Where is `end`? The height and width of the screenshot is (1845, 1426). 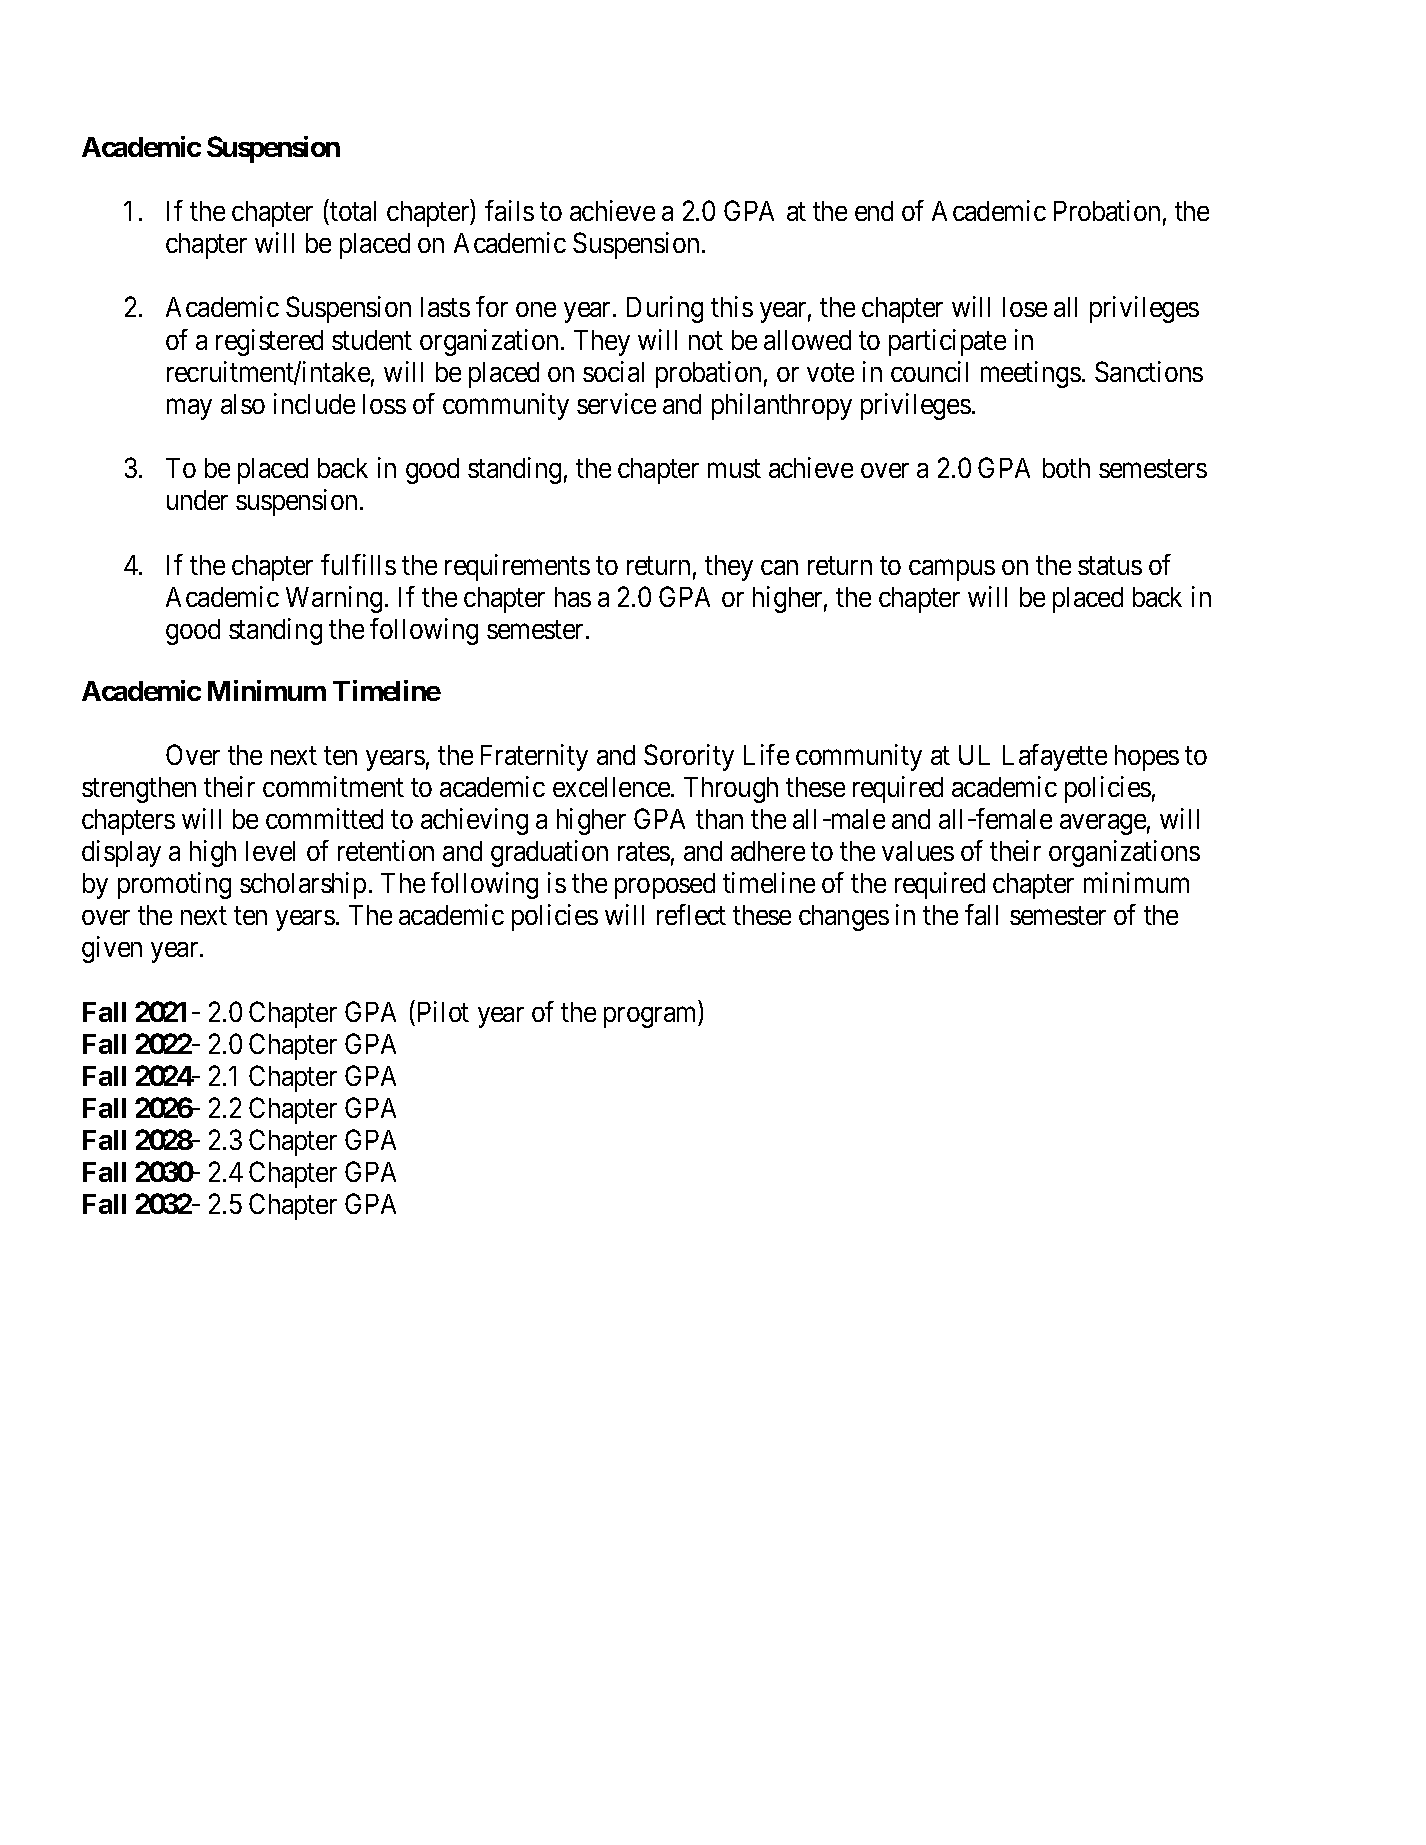 end is located at coordinates (874, 211).
